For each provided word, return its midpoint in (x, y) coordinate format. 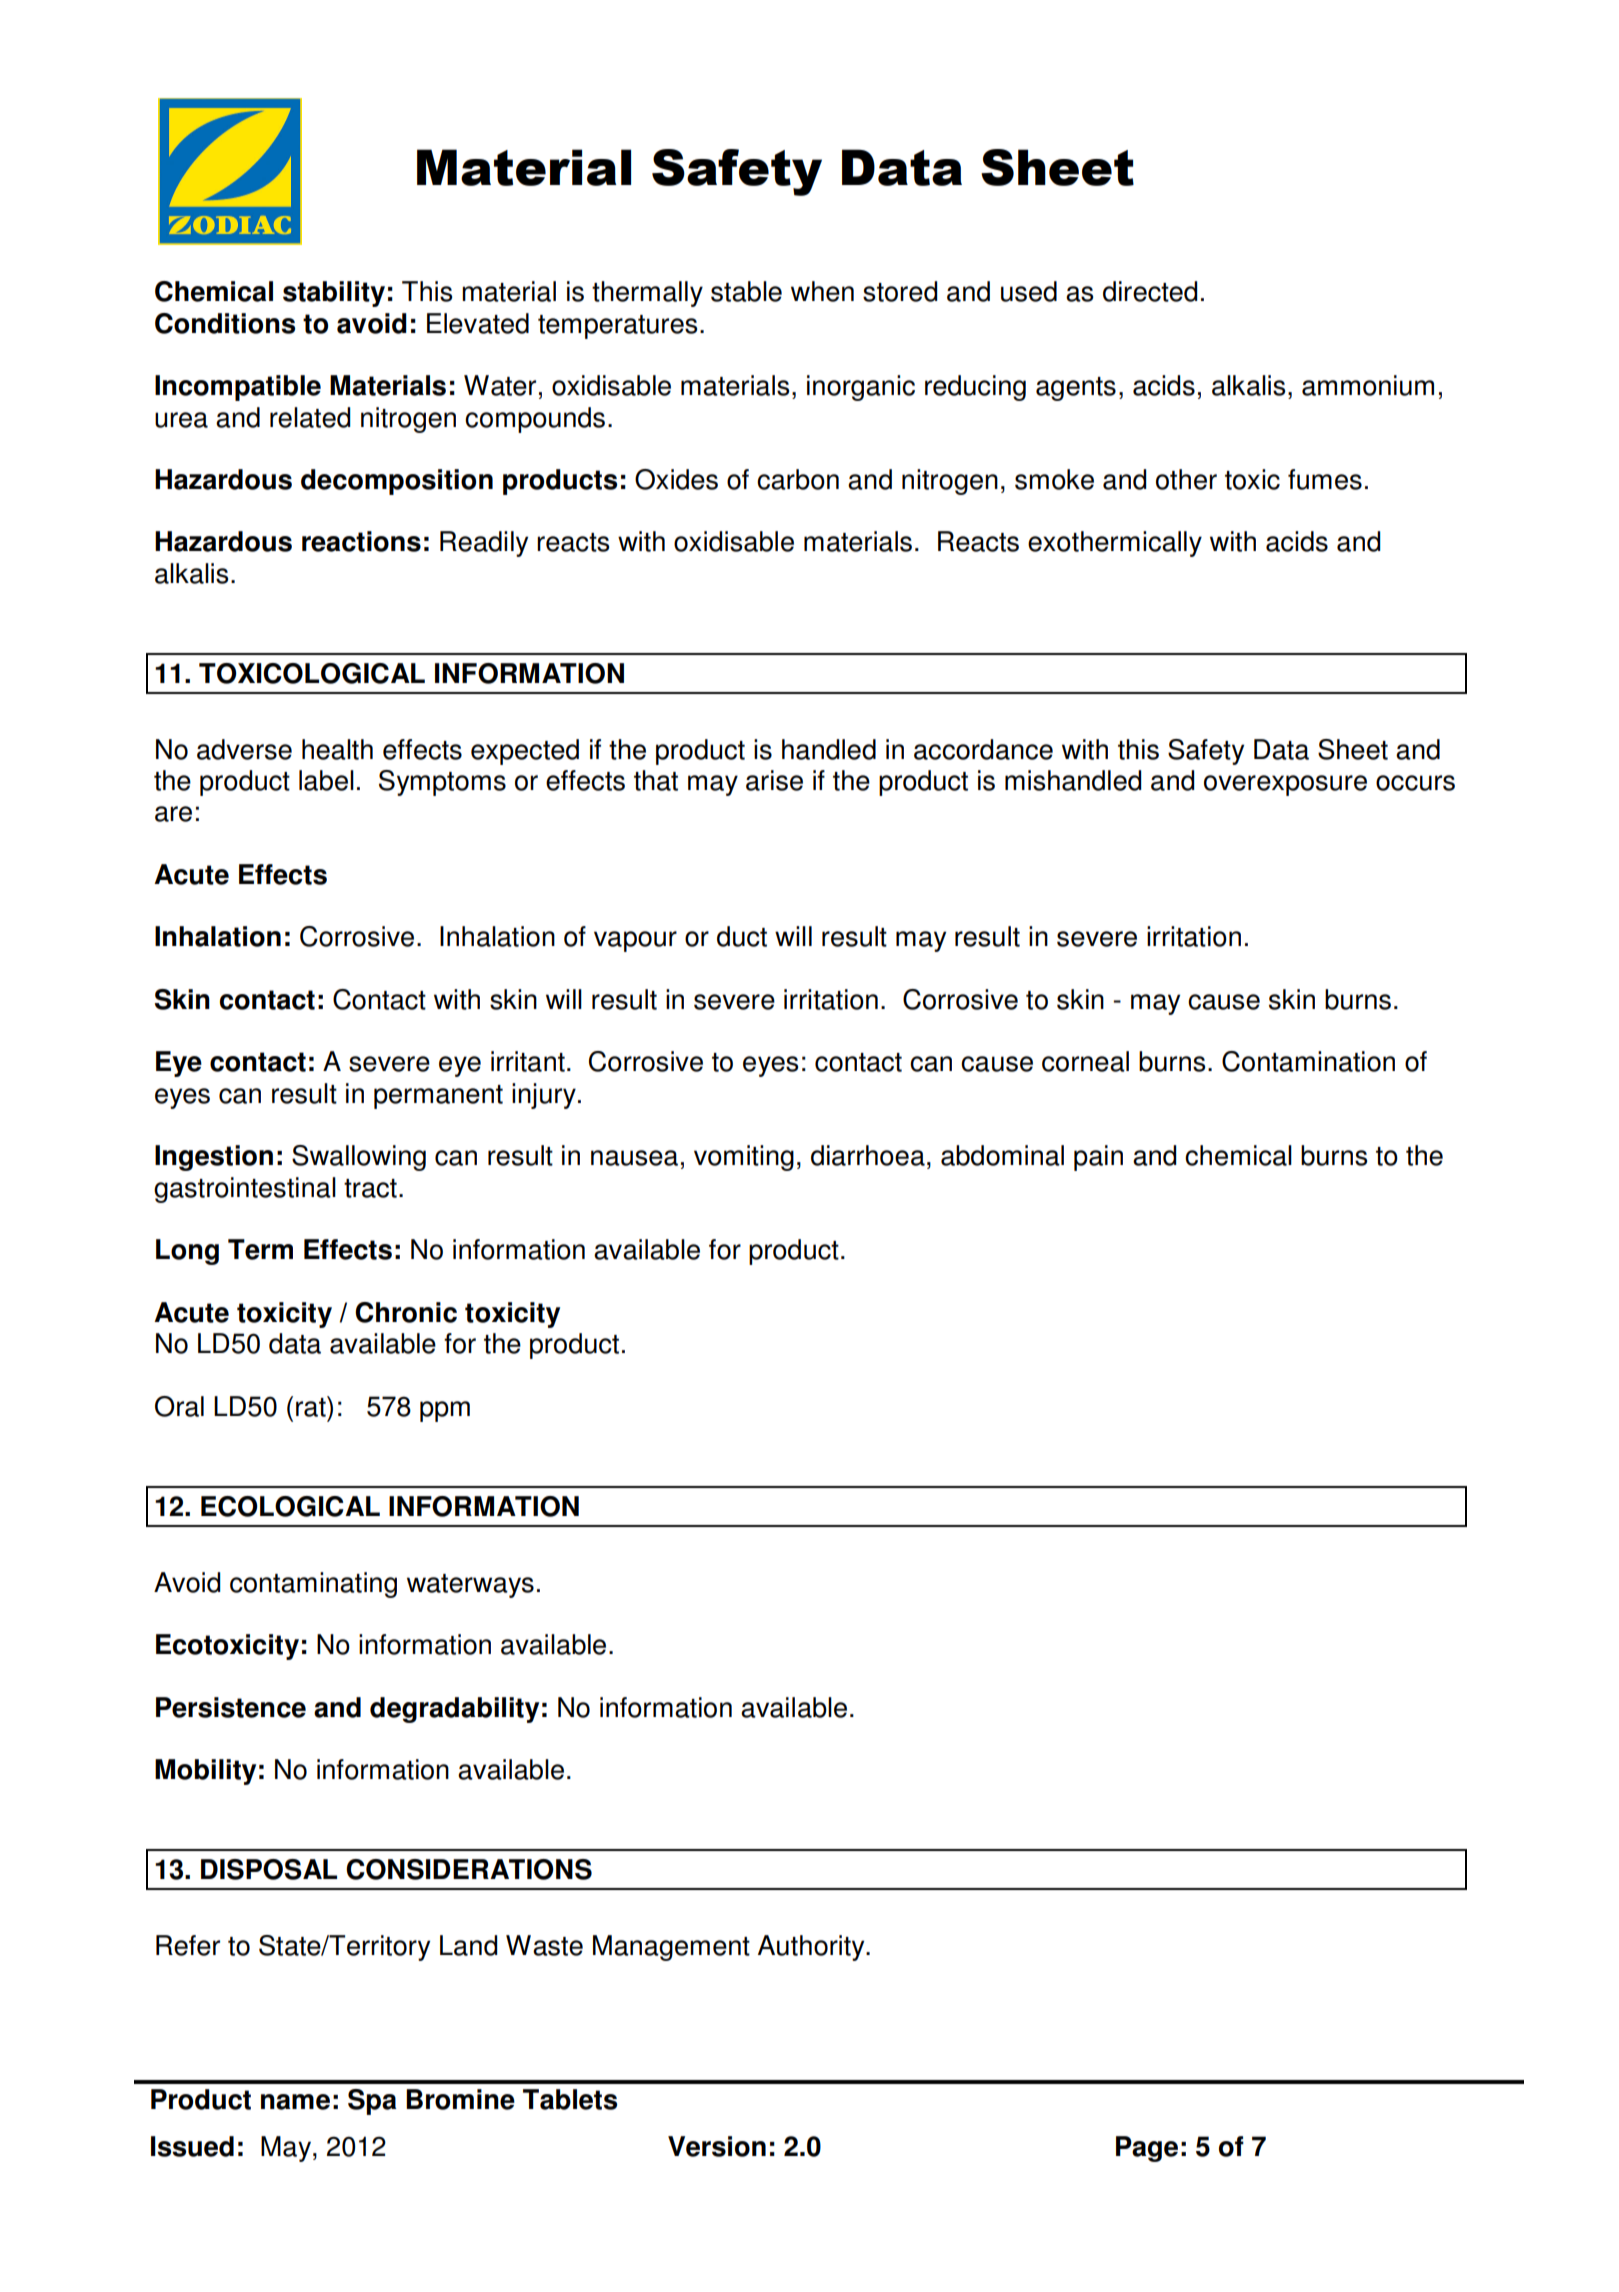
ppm (445, 1411)
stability (334, 294)
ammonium (1368, 385)
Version (717, 2146)
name (295, 2102)
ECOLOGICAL (290, 1506)
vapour (635, 941)
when (822, 291)
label (326, 780)
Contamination (1308, 1061)
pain (1098, 1158)
